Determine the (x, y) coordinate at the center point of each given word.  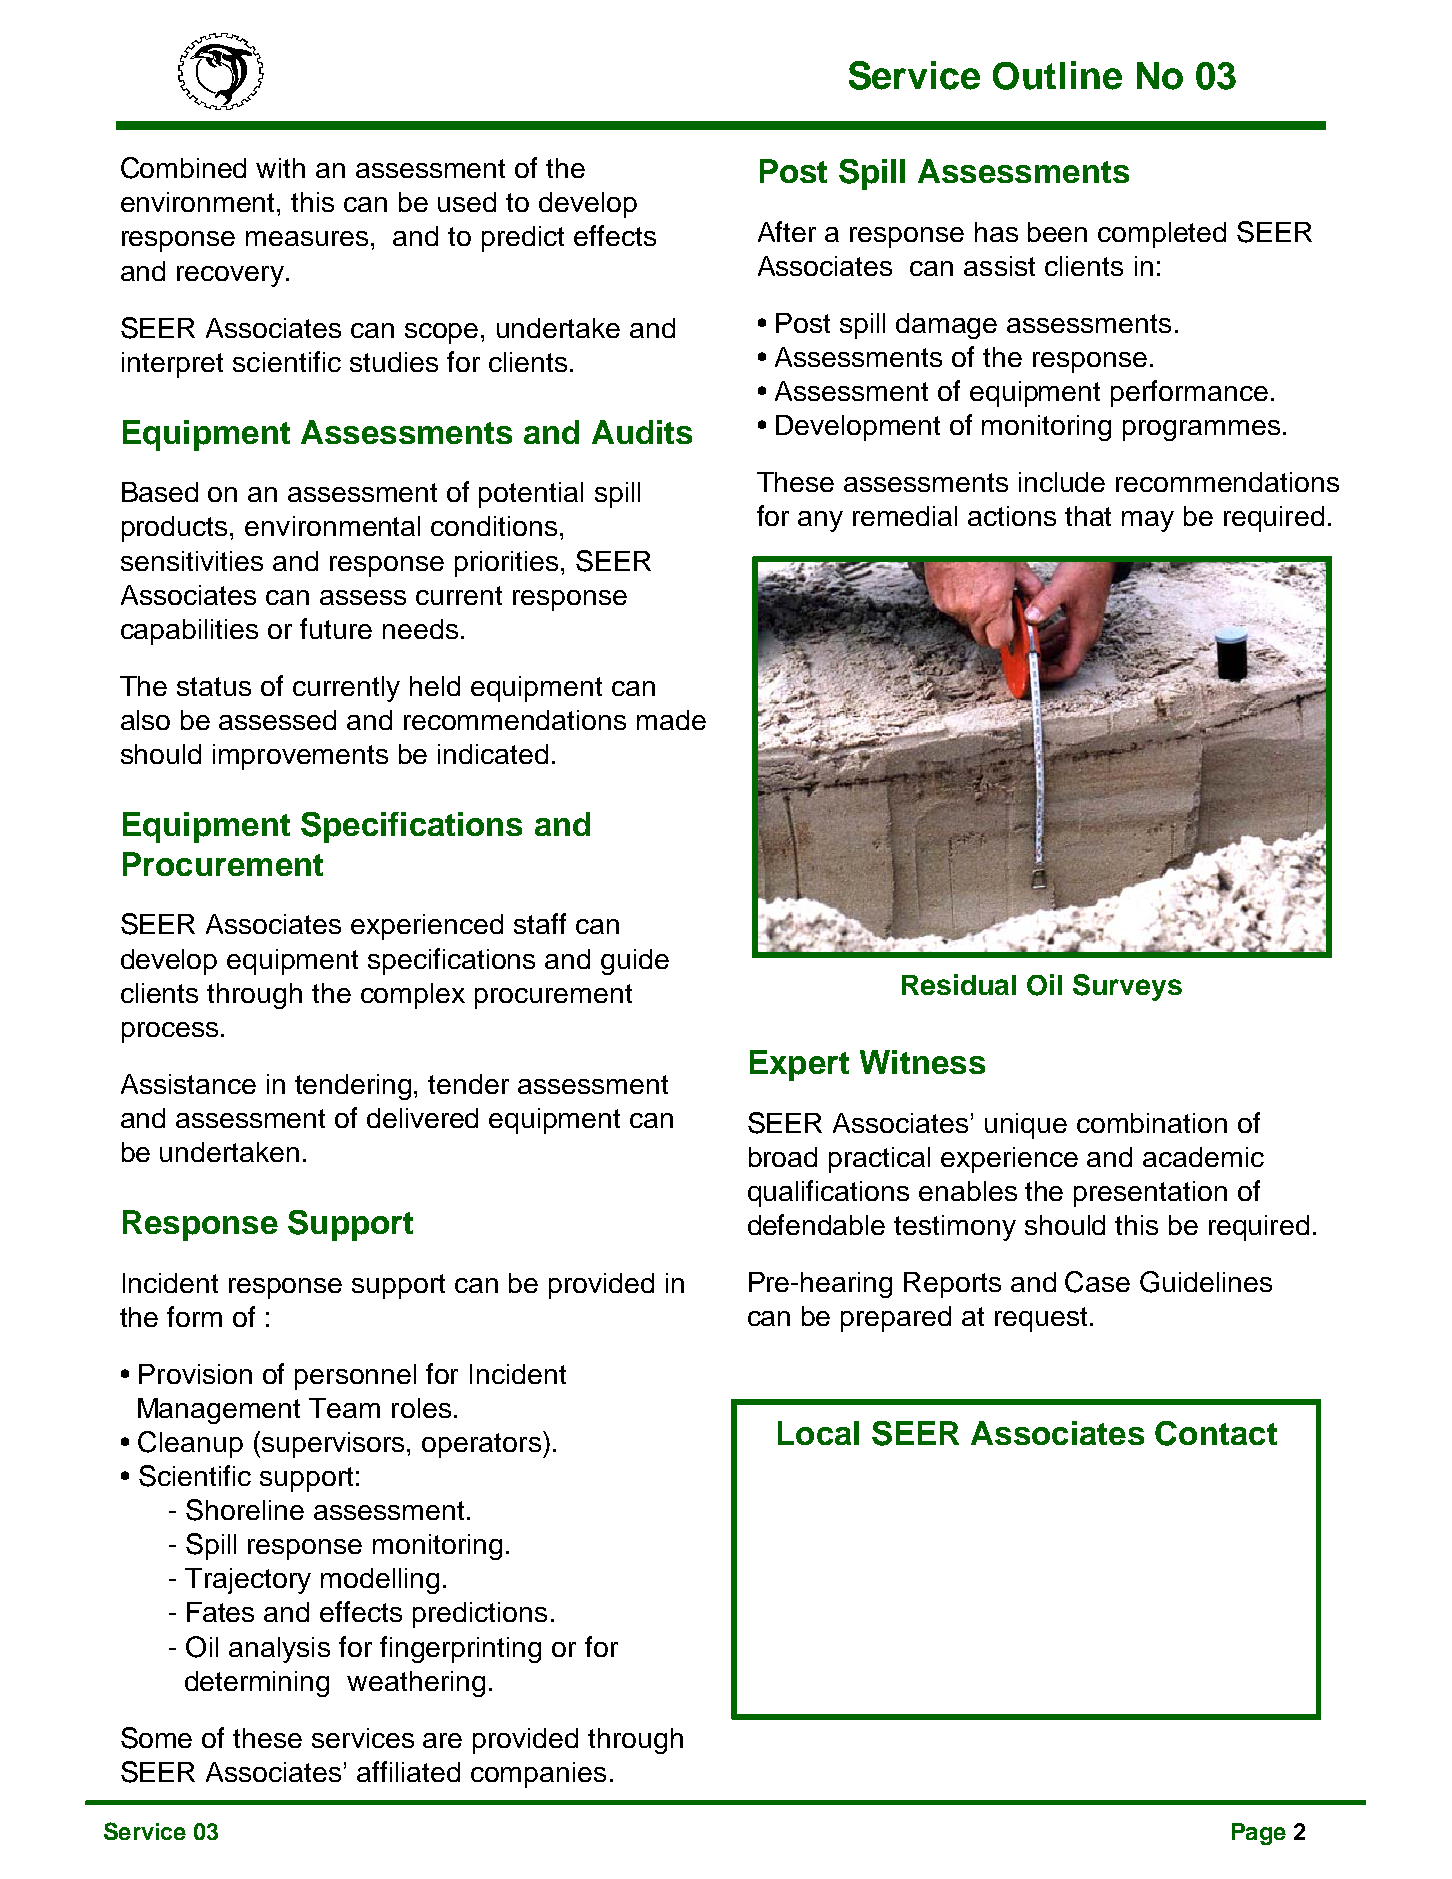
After (787, 231)
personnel (355, 1377)
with (280, 168)
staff (540, 923)
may (1148, 521)
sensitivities (192, 561)
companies (538, 1775)
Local (818, 1433)
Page (1259, 1834)
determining (257, 1684)
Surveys (1127, 987)
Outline (1057, 75)
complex (413, 996)
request (1041, 1319)
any (820, 521)
